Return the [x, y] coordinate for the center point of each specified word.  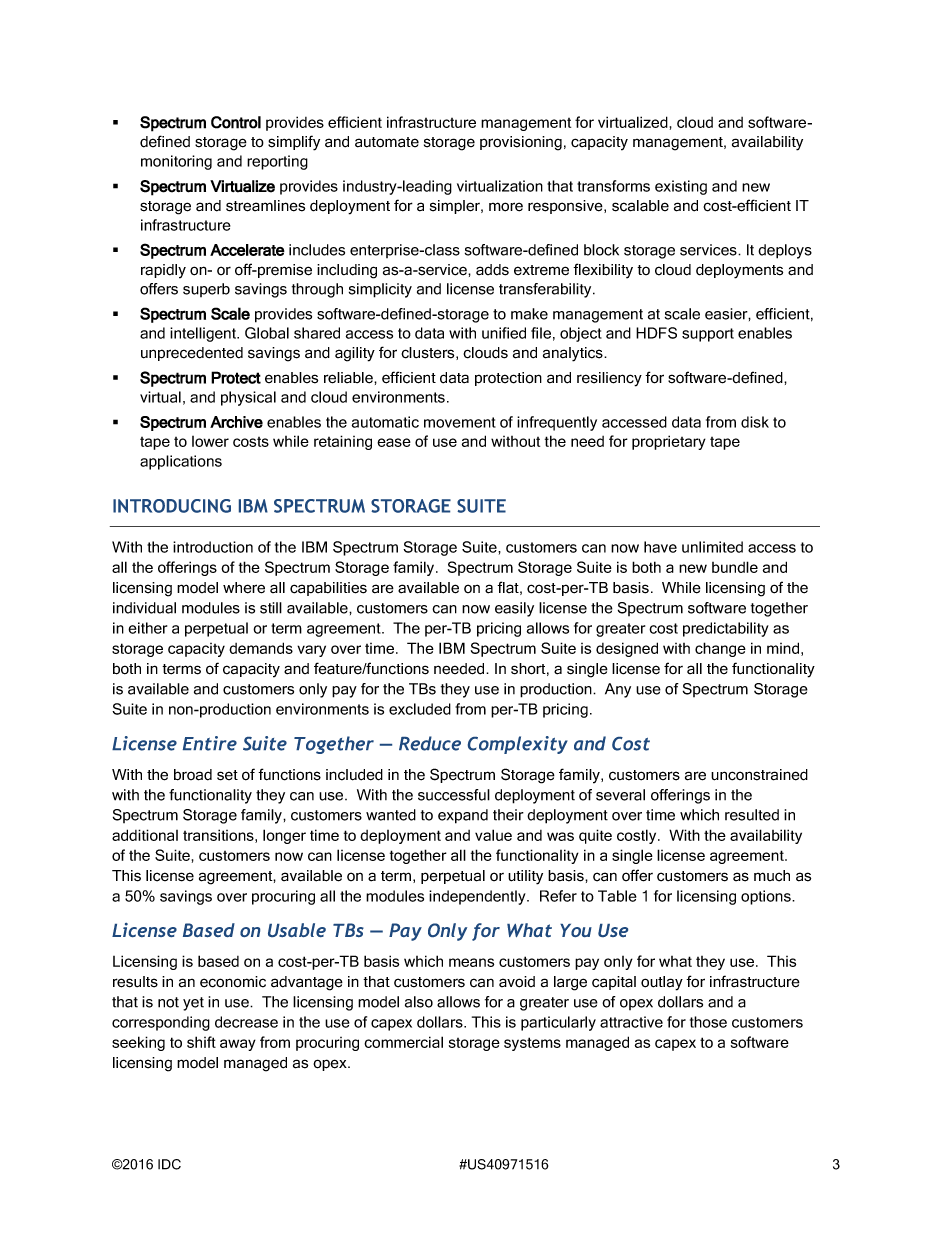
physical [248, 398]
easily [514, 609]
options [767, 897]
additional [145, 835]
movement [460, 422]
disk [755, 422]
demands [261, 648]
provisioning [521, 143]
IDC [169, 1164]
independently [478, 897]
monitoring [176, 162]
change [720, 649]
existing [681, 187]
